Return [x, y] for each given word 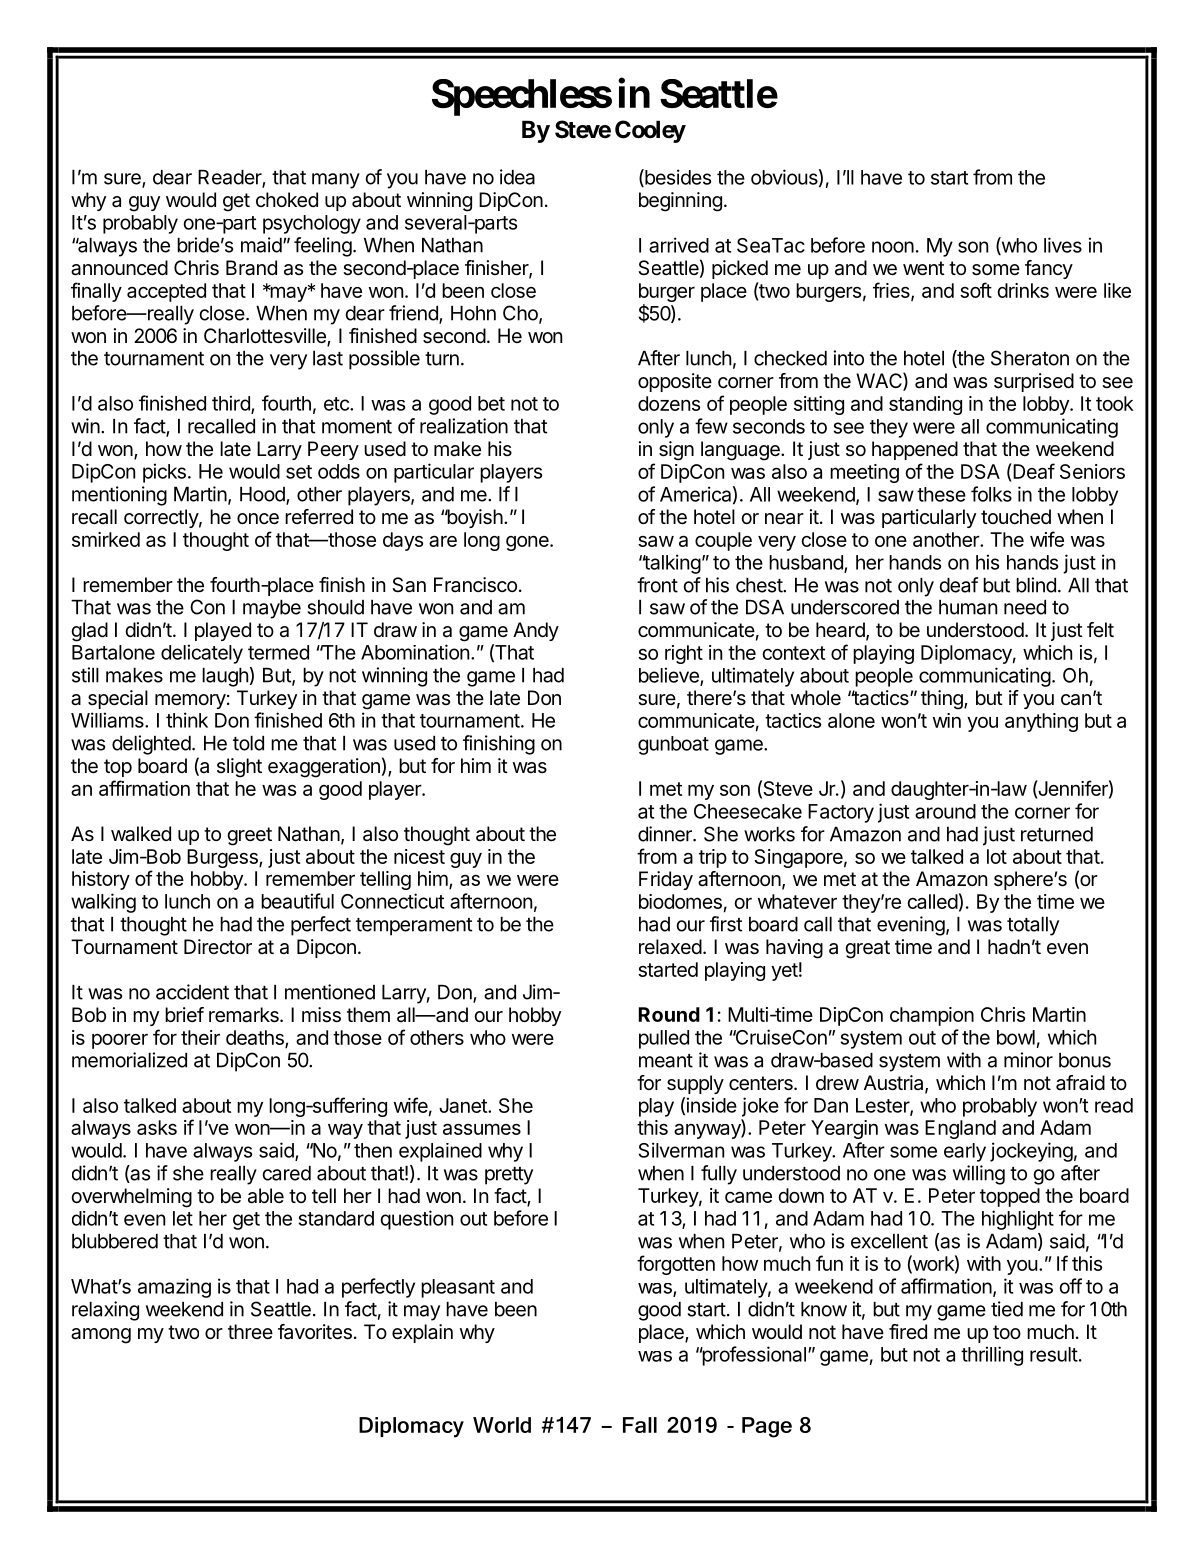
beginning [680, 202]
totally [1033, 926]
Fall [640, 1425]
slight [239, 768]
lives [1063, 245]
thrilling [992, 1356]
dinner [666, 834]
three [250, 1331]
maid [261, 245]
